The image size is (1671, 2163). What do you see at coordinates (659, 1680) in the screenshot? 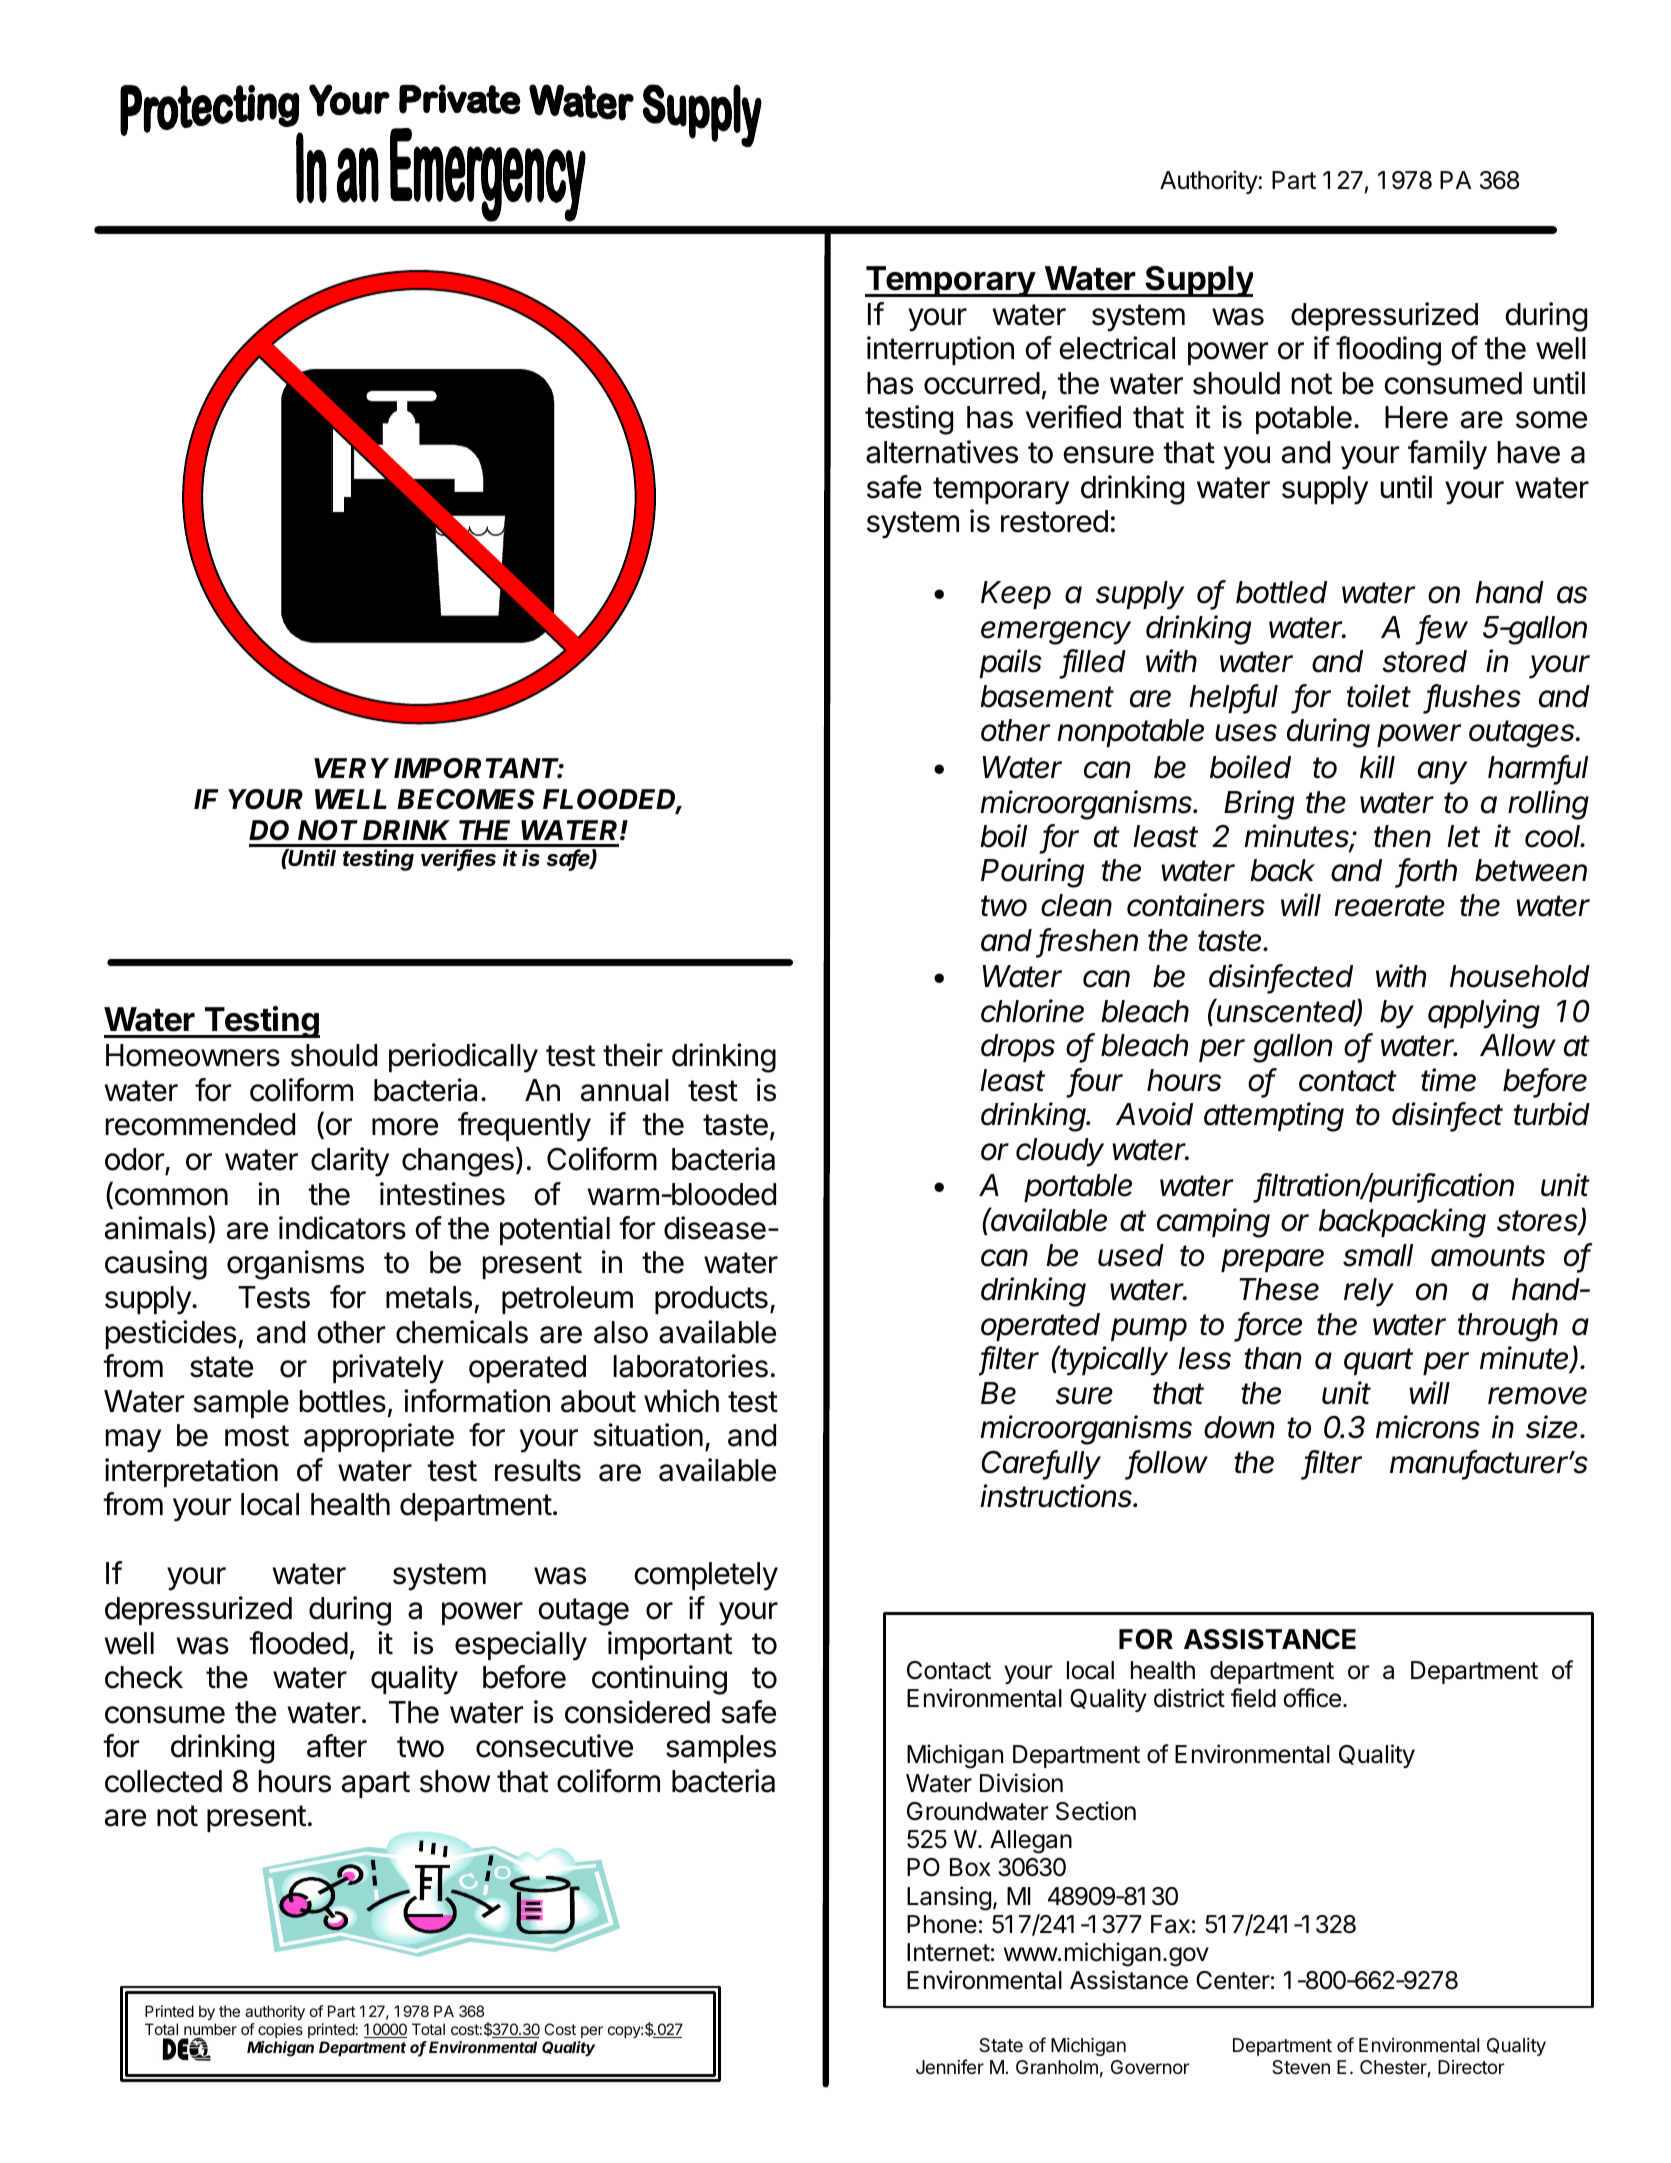
I see `continuing` at bounding box center [659, 1680].
